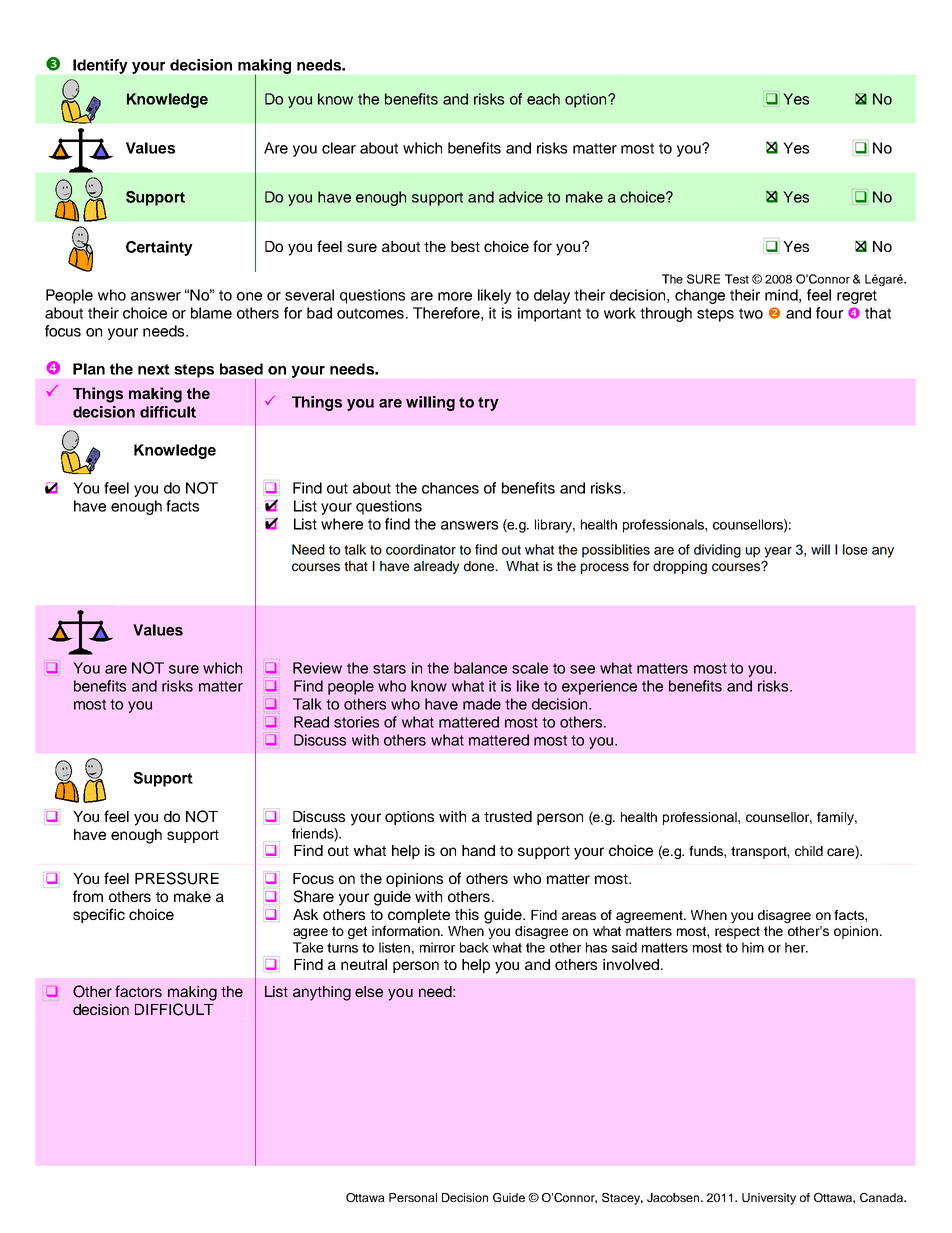 The width and height of the page is (952, 1233). Describe the element at coordinates (317, 668) in the page. I see `Review` at that location.
